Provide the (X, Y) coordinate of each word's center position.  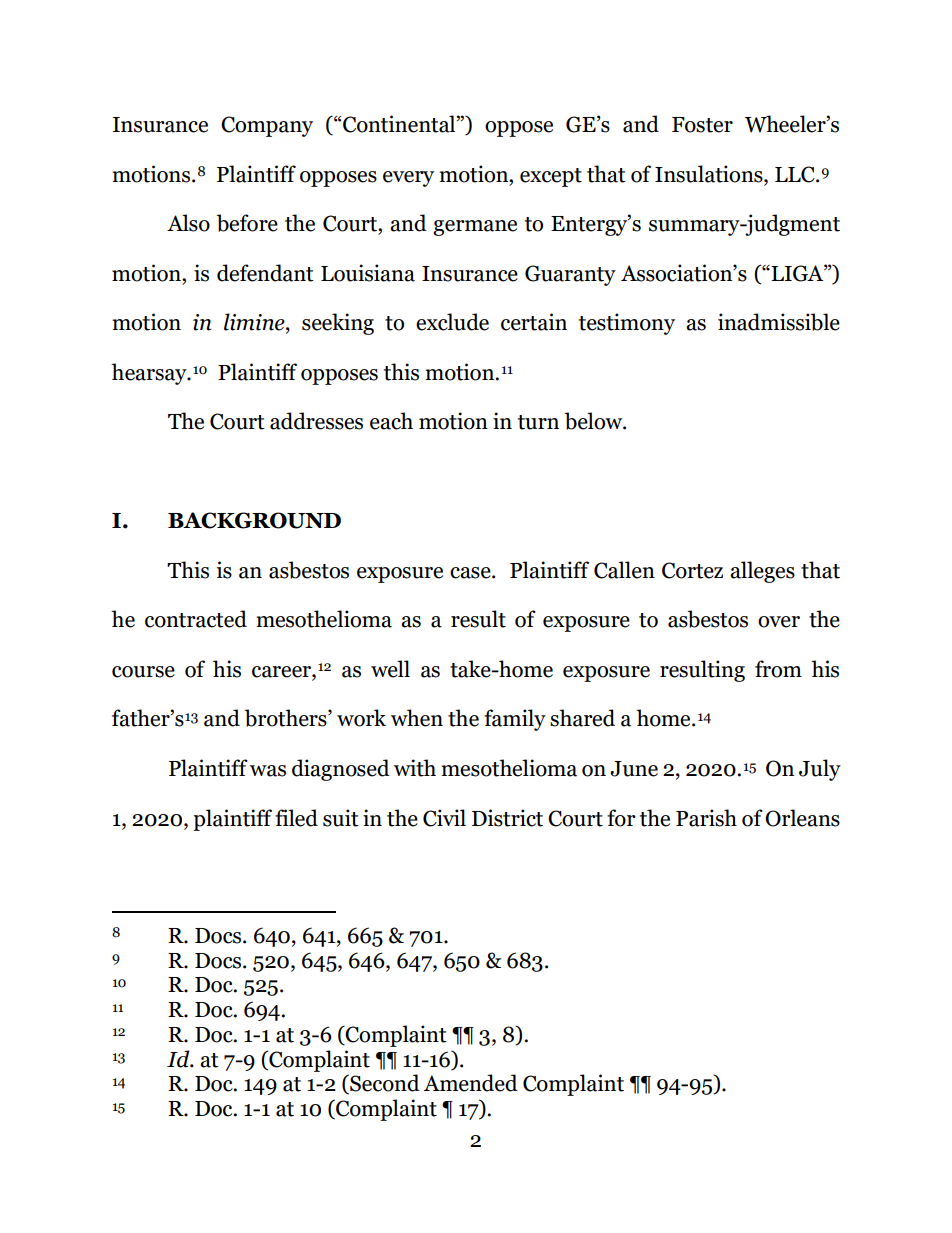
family (515, 720)
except (551, 177)
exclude (452, 322)
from (778, 669)
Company (267, 126)
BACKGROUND (254, 520)
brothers (287, 718)
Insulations (710, 174)
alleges (762, 572)
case (471, 573)
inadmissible (779, 322)
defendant (265, 273)
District (507, 818)
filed (296, 818)
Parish (706, 818)
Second (384, 1084)
